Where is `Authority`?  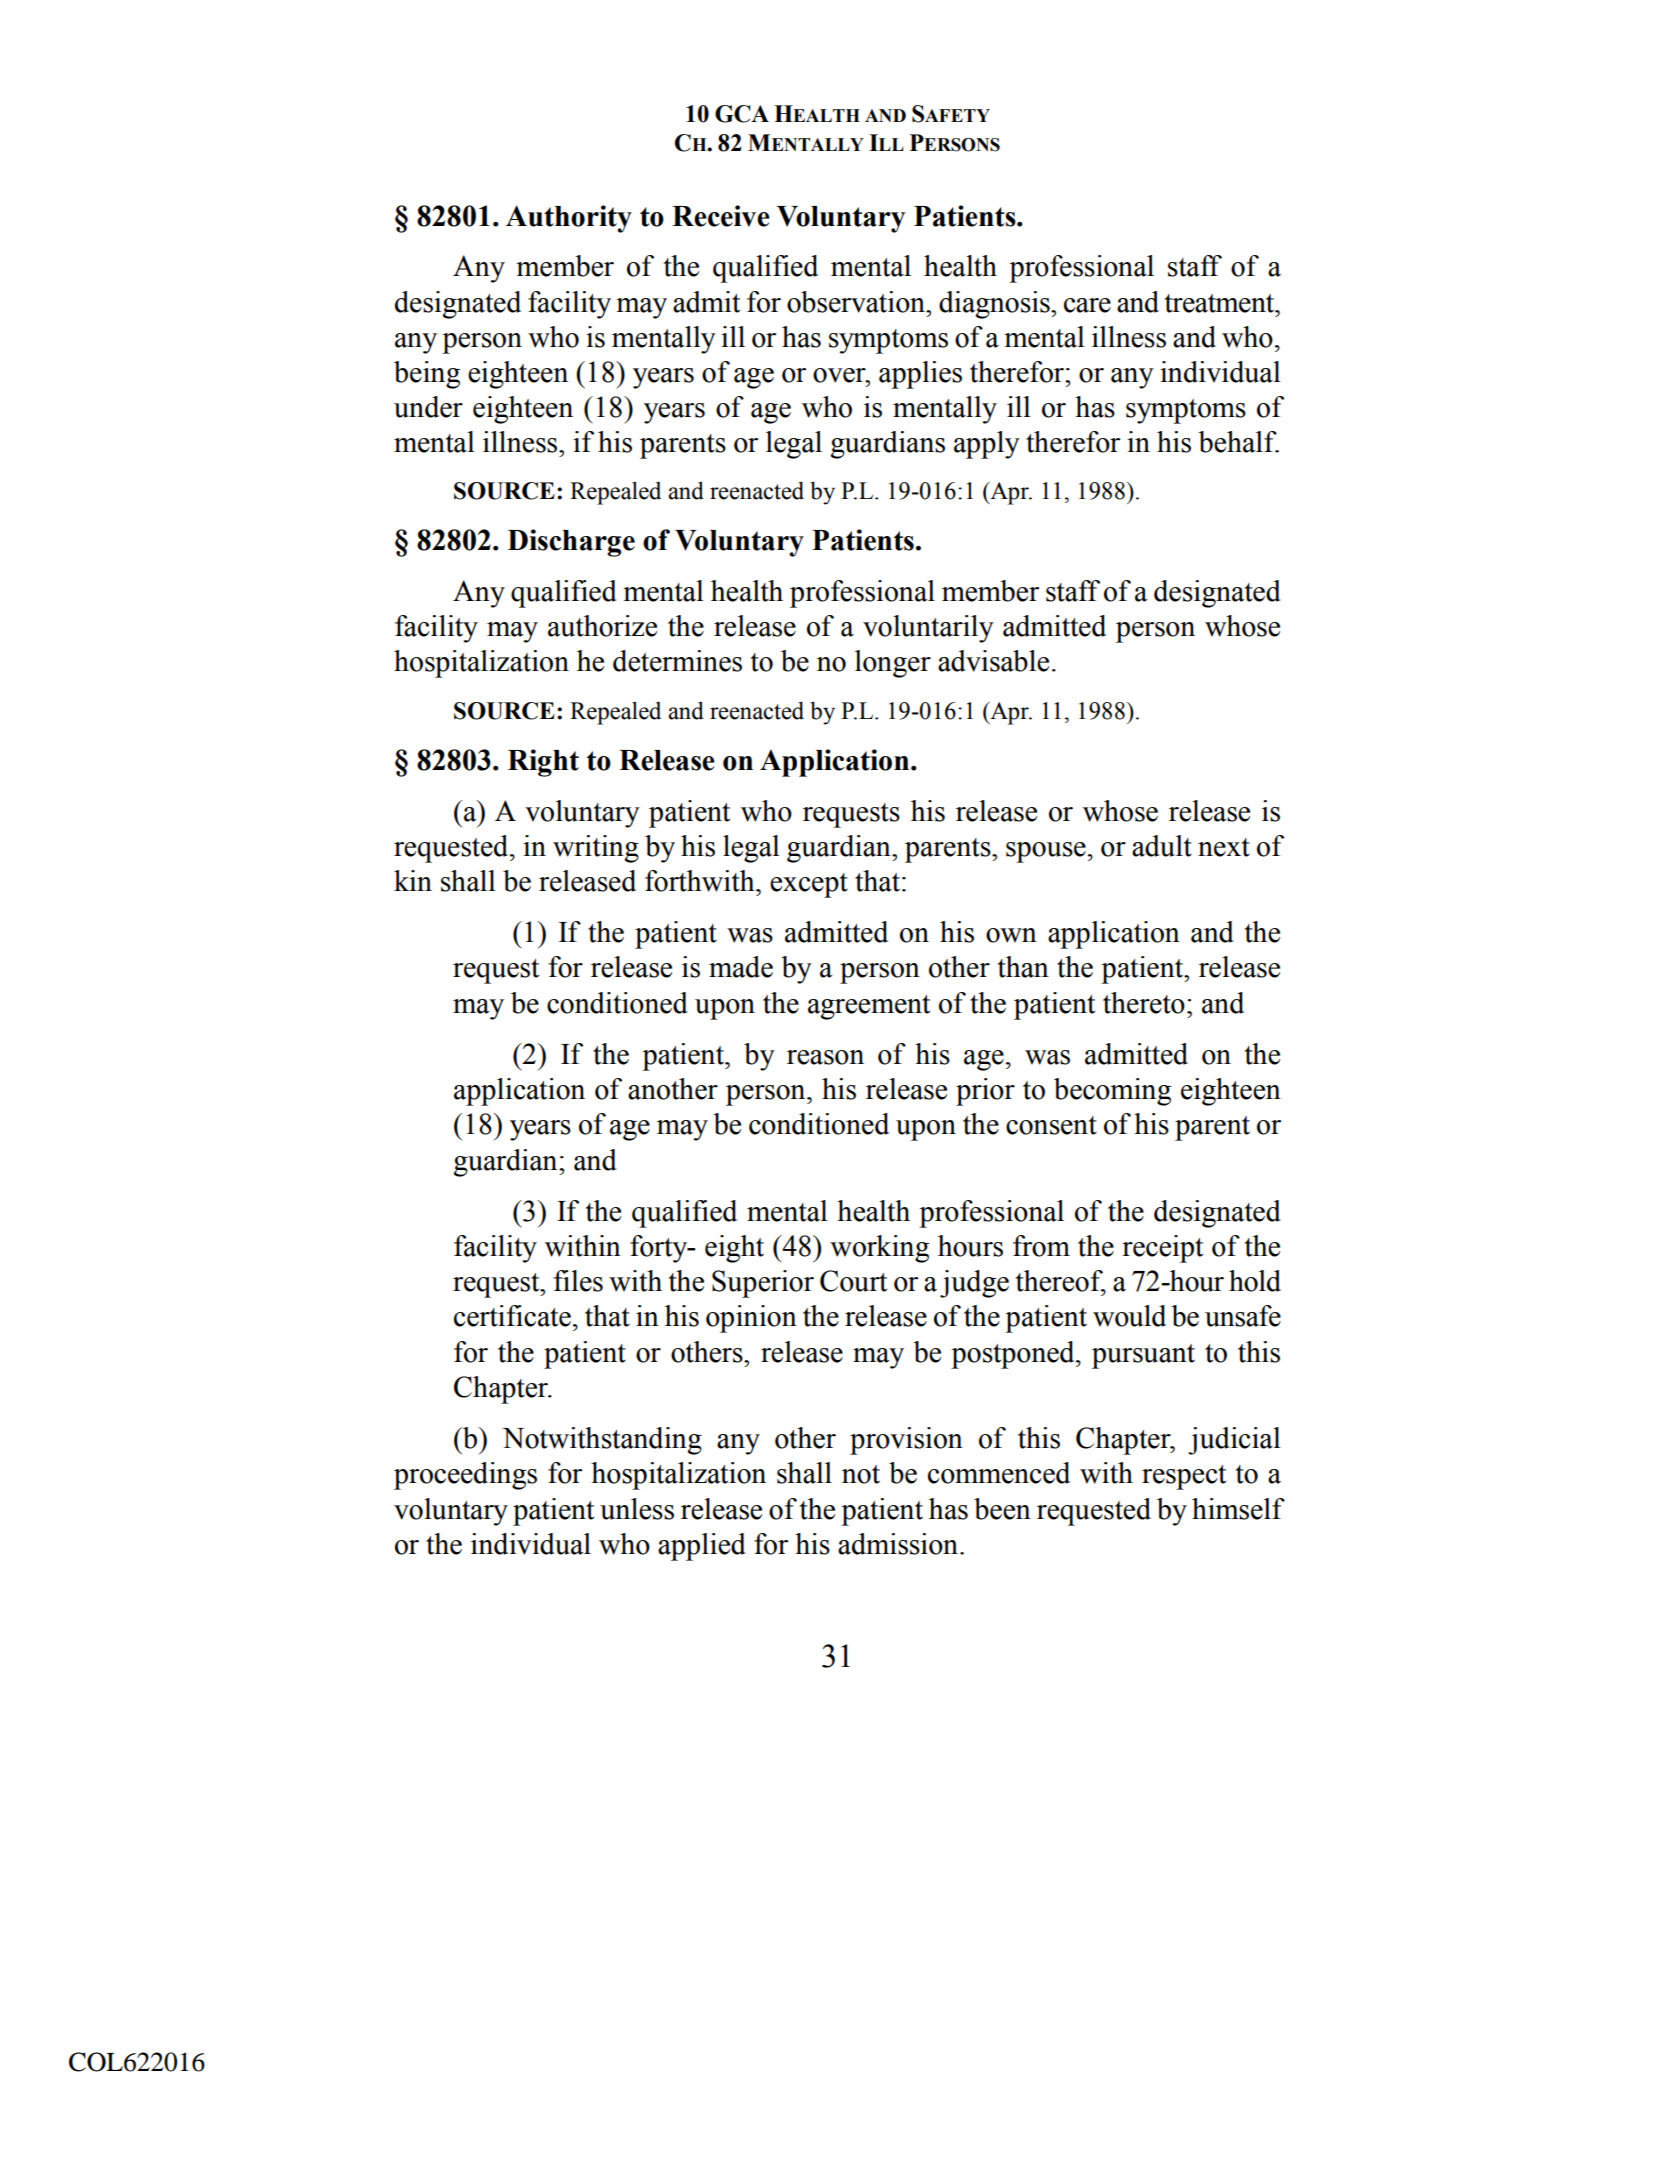
Authority is located at coordinates (569, 219).
